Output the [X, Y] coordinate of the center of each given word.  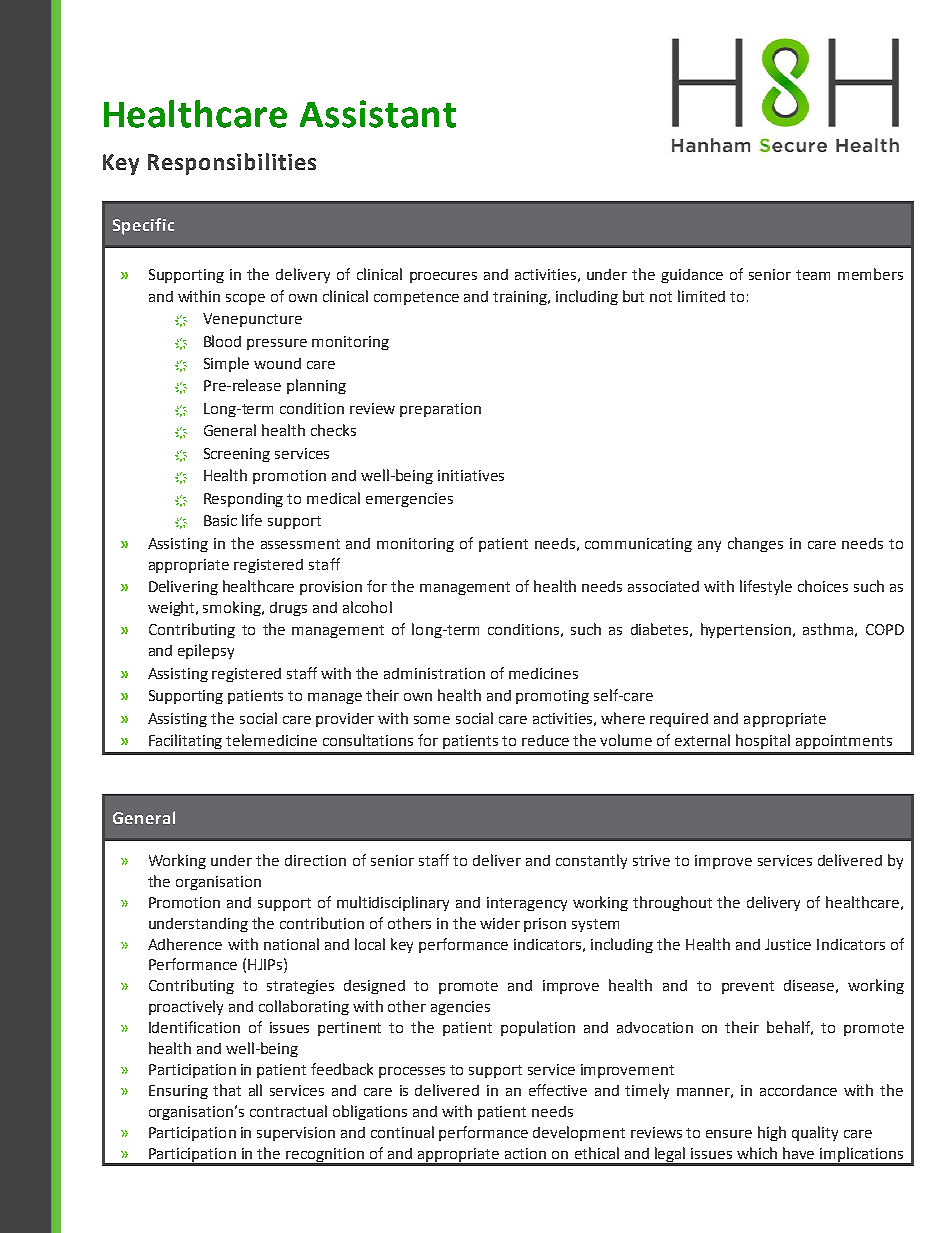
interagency [527, 904]
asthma [828, 629]
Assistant [378, 114]
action [525, 1153]
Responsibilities [232, 164]
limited [701, 296]
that [227, 1090]
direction [315, 860]
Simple [226, 364]
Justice [788, 944]
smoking [233, 608]
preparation [440, 410]
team [813, 275]
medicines [543, 673]
